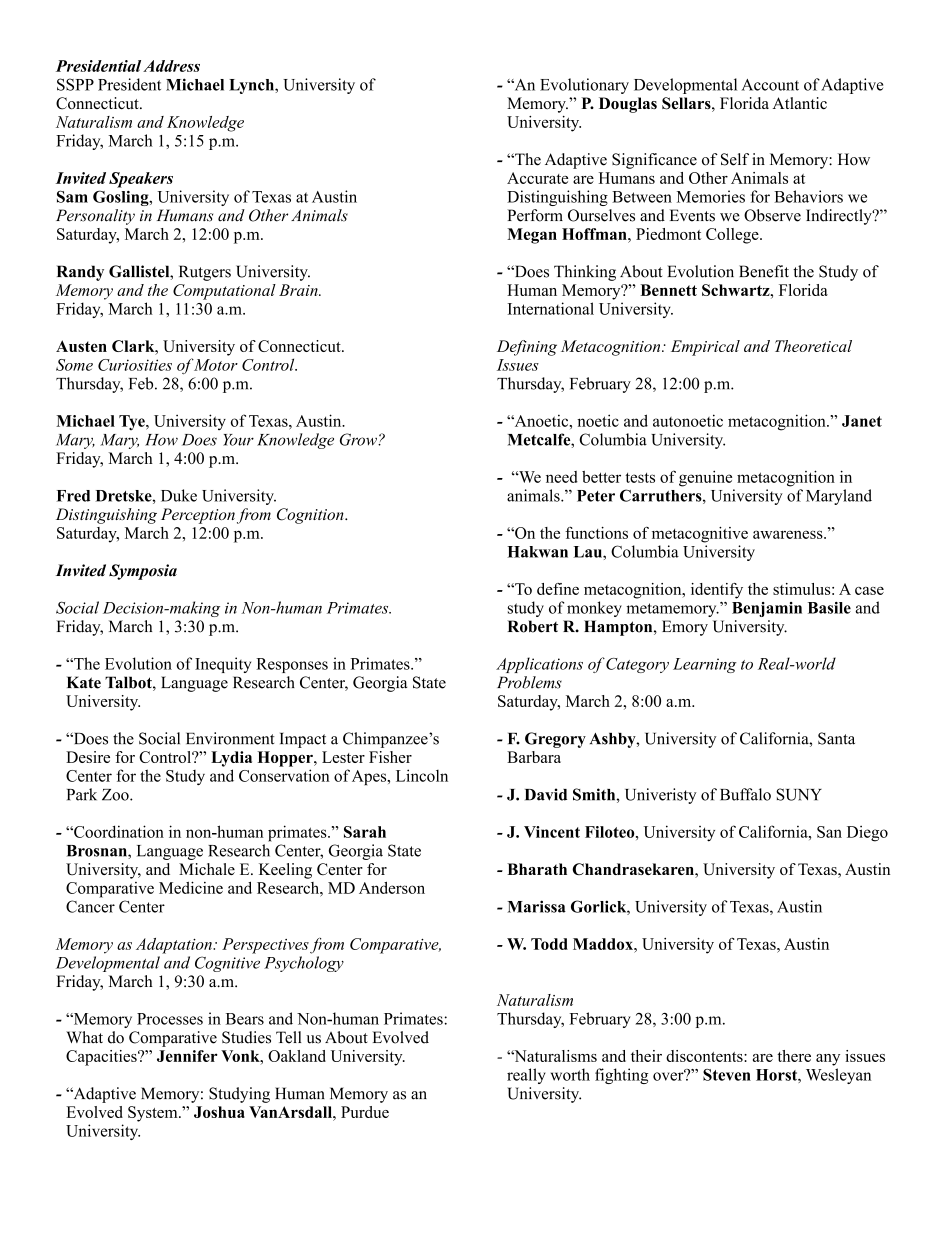 This page has width=952, height=1233. Describe the element at coordinates (143, 572) in the page. I see `Symposia` at that location.
